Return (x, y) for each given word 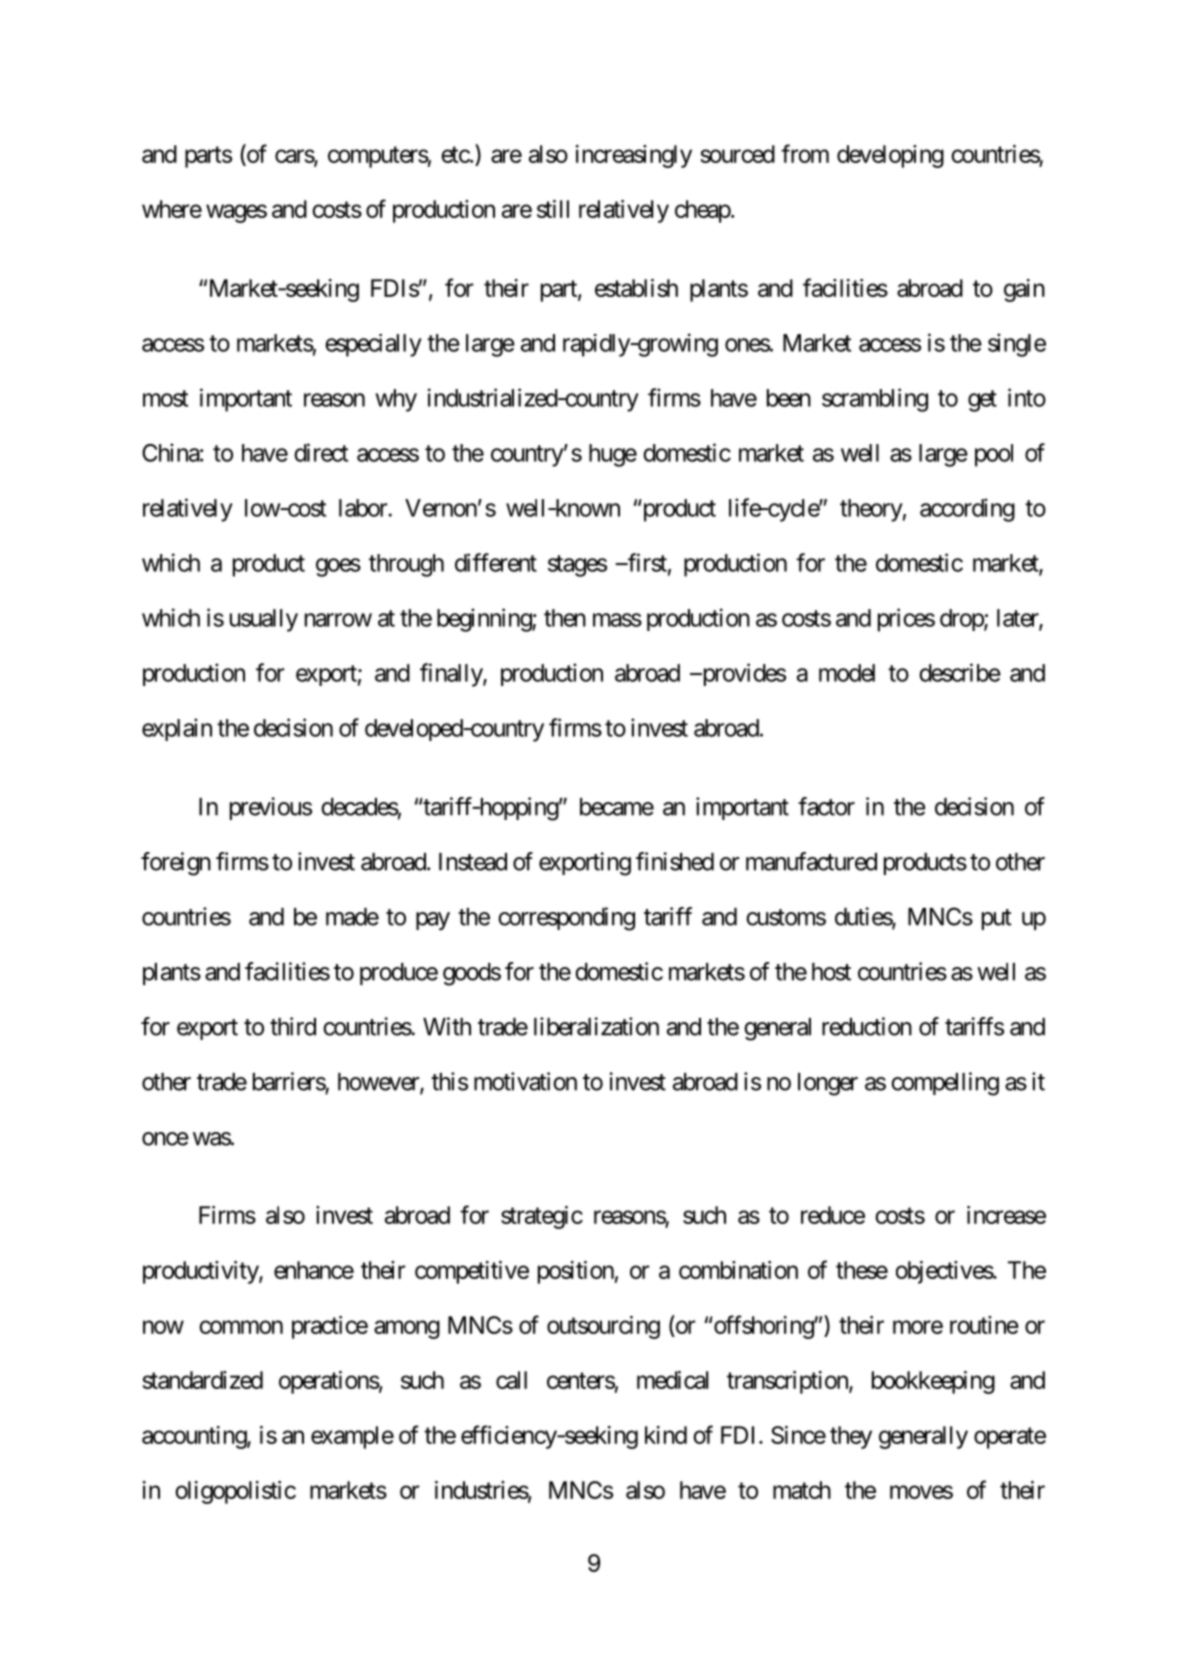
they (851, 1437)
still (553, 209)
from (805, 153)
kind (666, 1435)
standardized (202, 1380)
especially (373, 345)
